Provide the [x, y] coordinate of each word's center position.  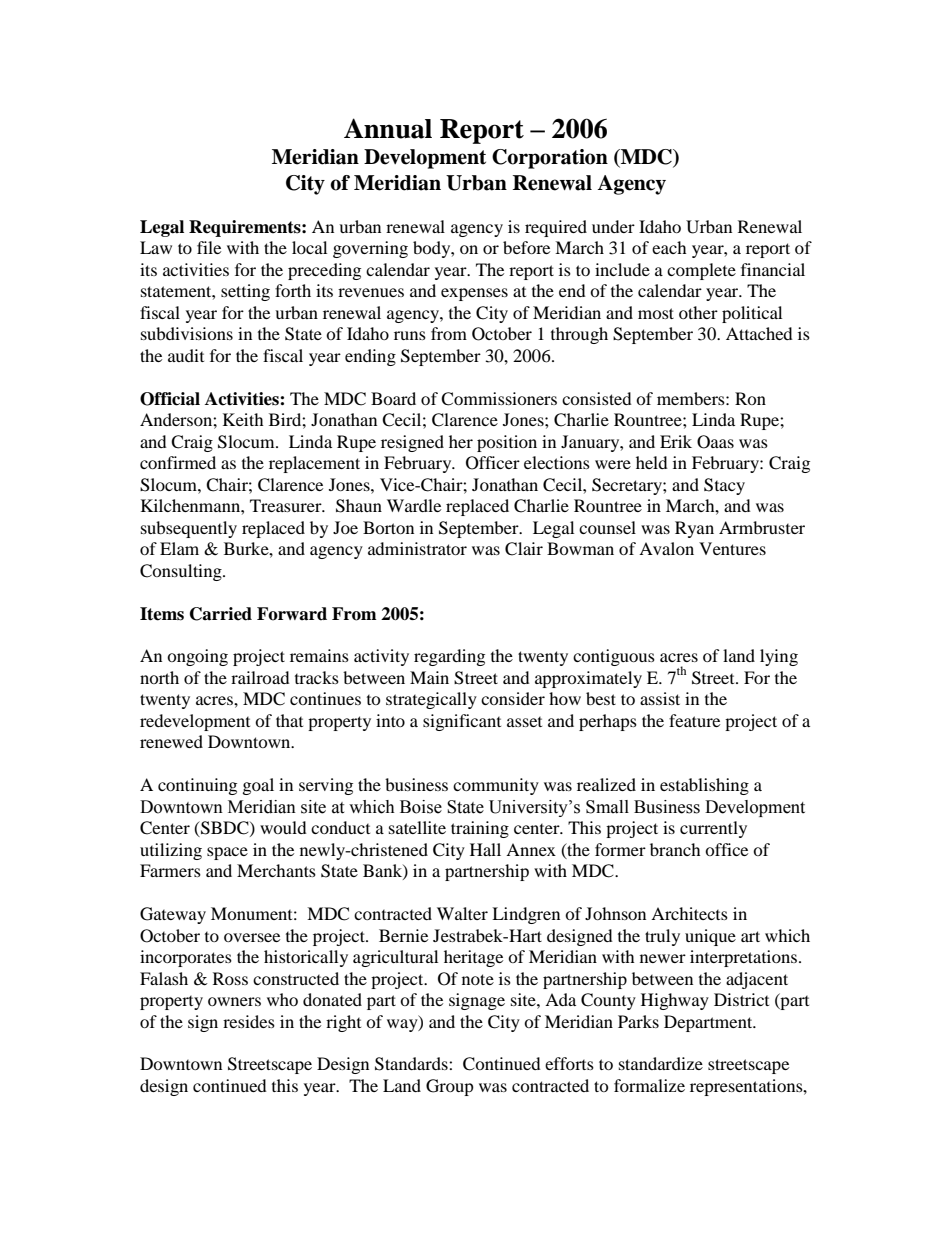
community [496, 786]
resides [249, 1021]
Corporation [550, 159]
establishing [704, 786]
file [209, 247]
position [507, 443]
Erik [676, 441]
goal [258, 786]
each [669, 247]
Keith [243, 419]
